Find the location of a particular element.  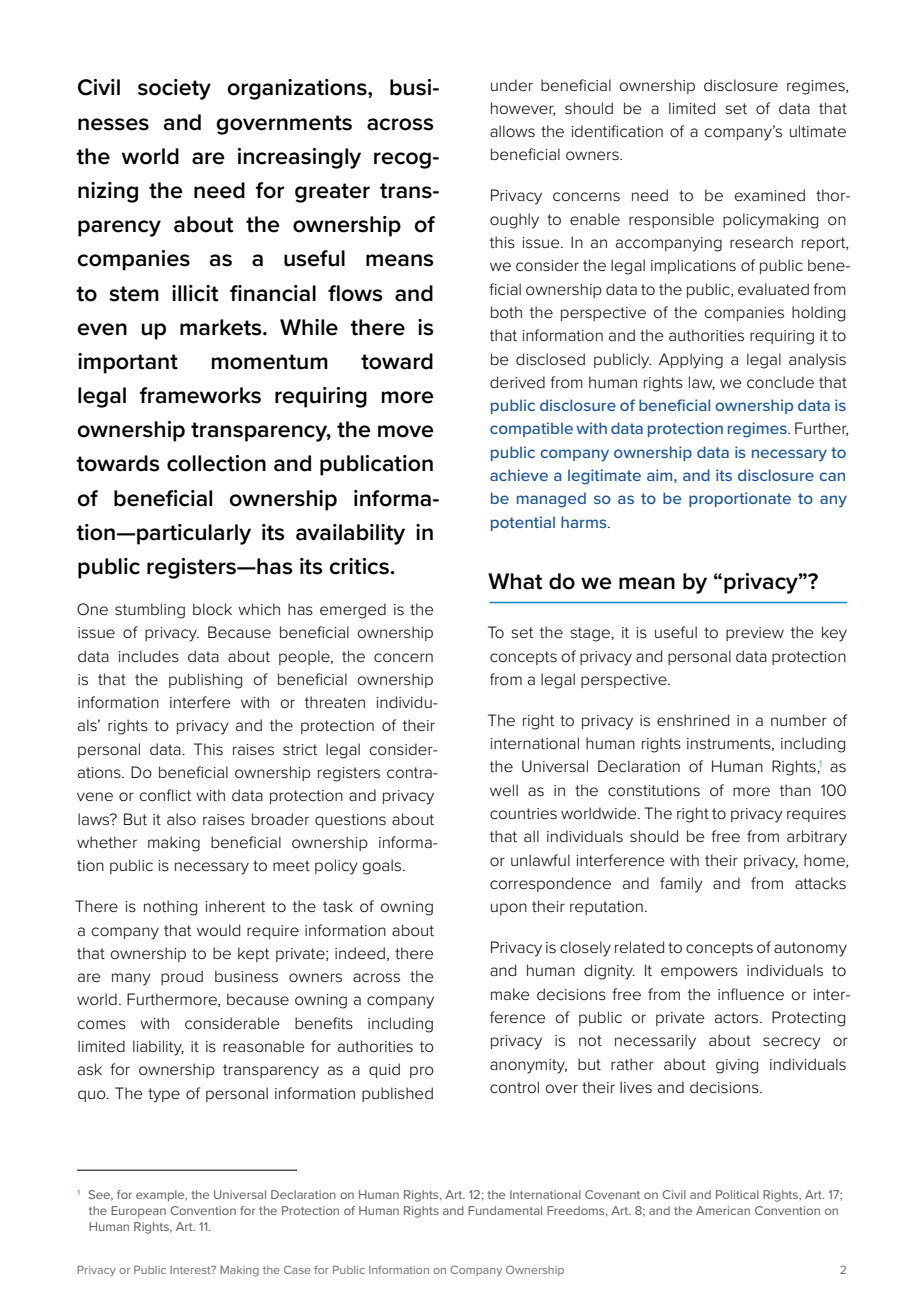

ultimate is located at coordinates (818, 131).
